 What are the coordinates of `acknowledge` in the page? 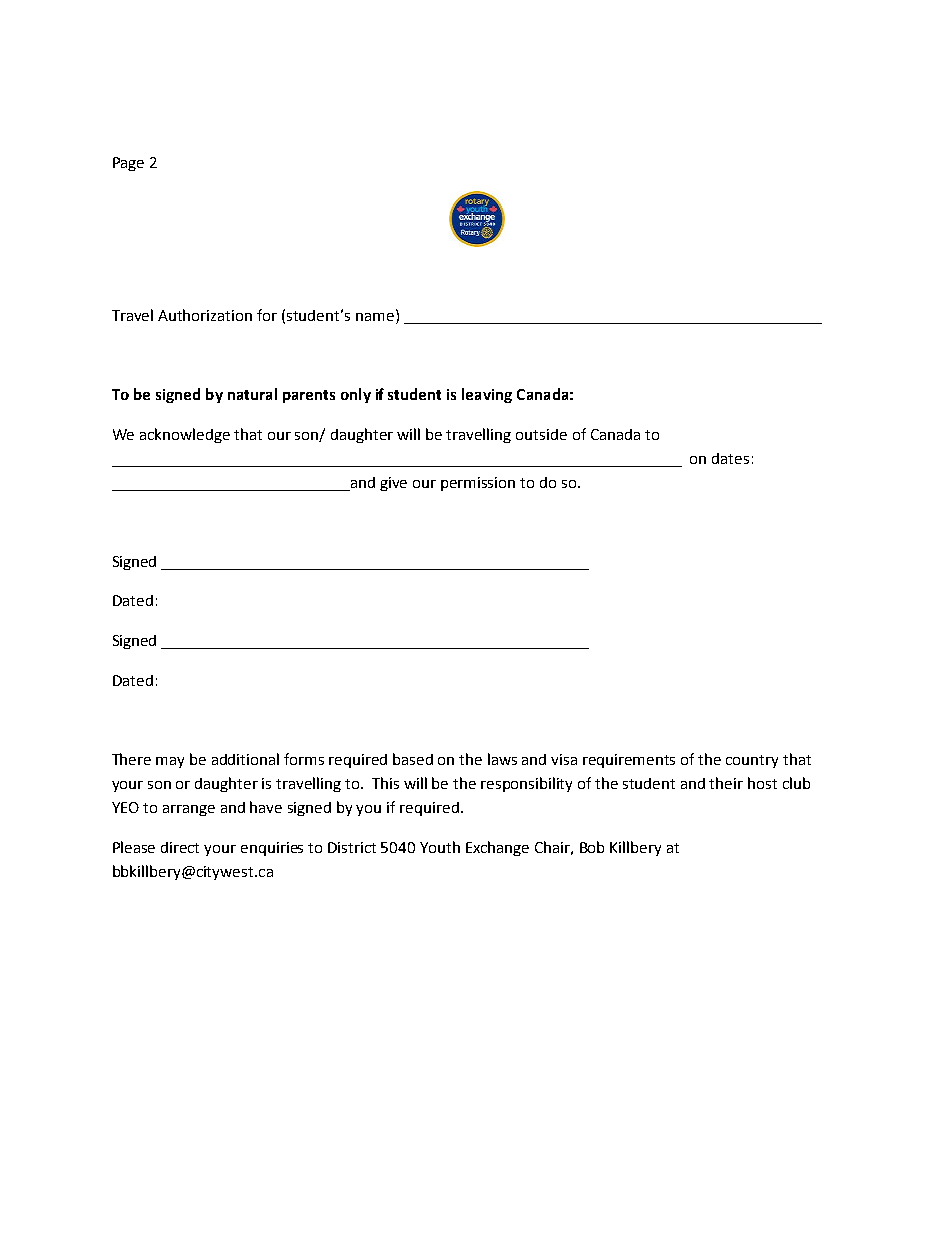 It's located at (185, 435).
